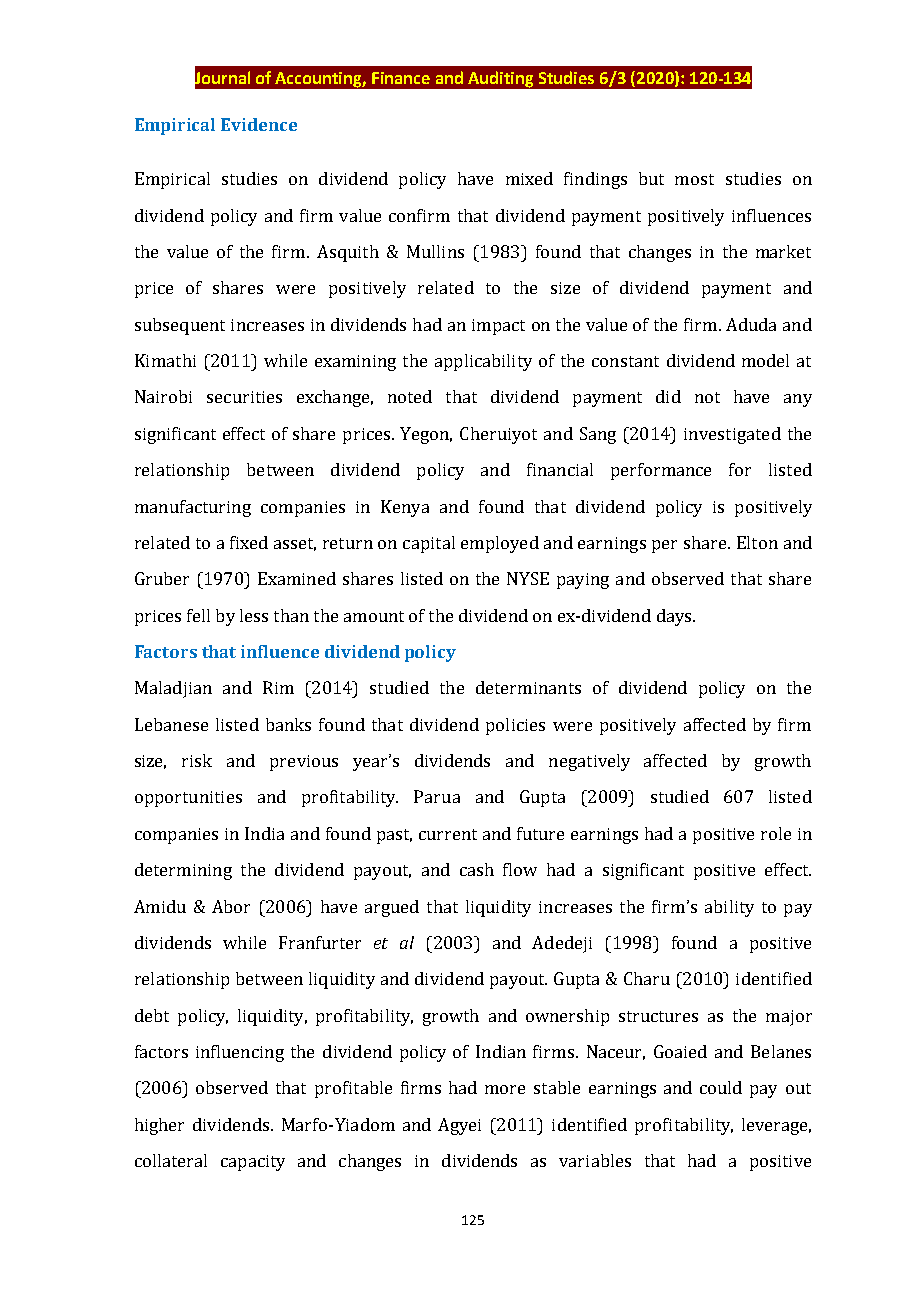  I want to click on investigated, so click(732, 435).
